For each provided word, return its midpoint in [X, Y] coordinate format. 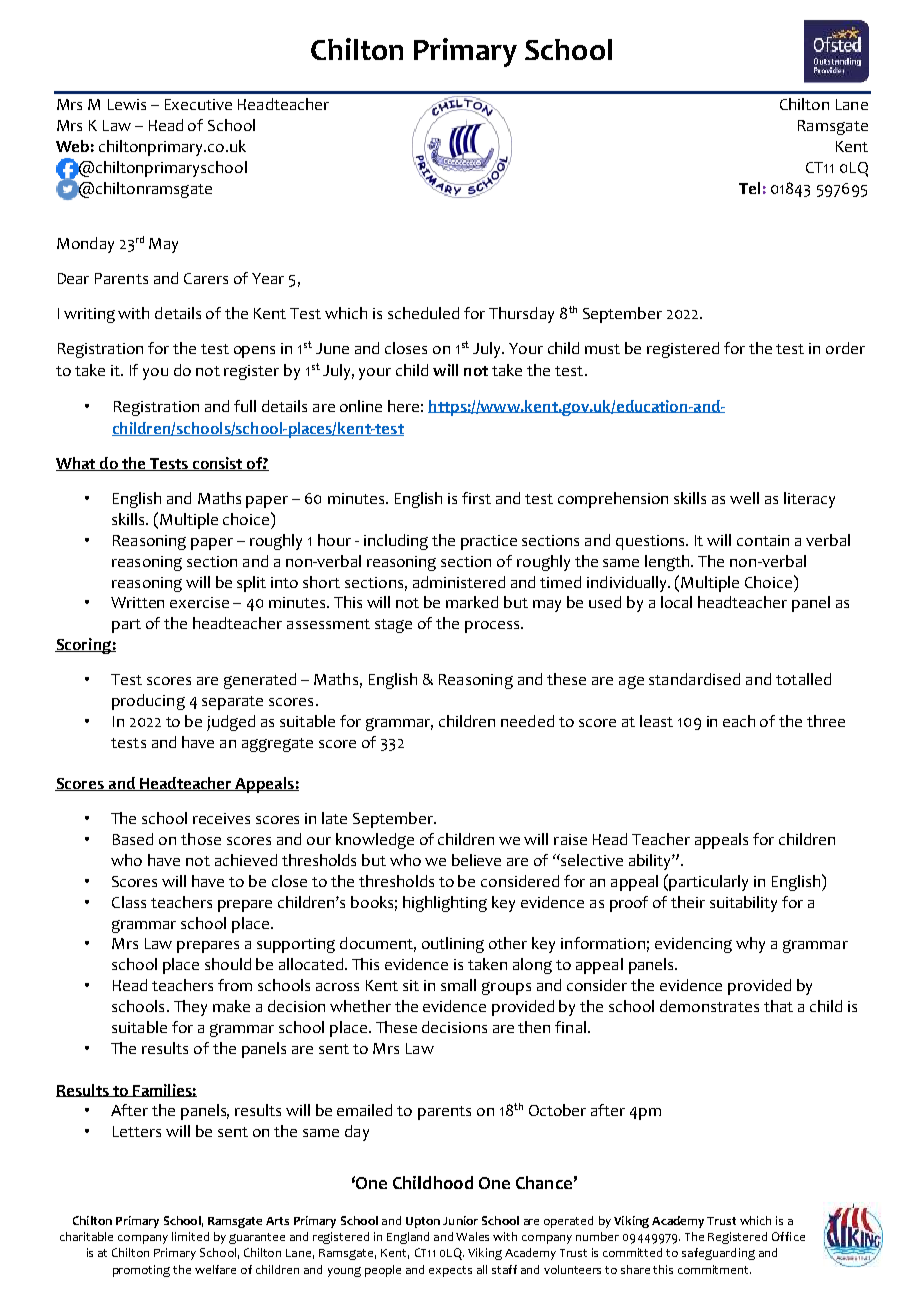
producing [148, 702]
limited [190, 1236]
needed [527, 721]
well [744, 498]
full [245, 406]
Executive [198, 104]
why [750, 945]
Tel [749, 188]
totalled [803, 679]
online [361, 406]
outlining [453, 945]
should [228, 964]
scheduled [423, 313]
